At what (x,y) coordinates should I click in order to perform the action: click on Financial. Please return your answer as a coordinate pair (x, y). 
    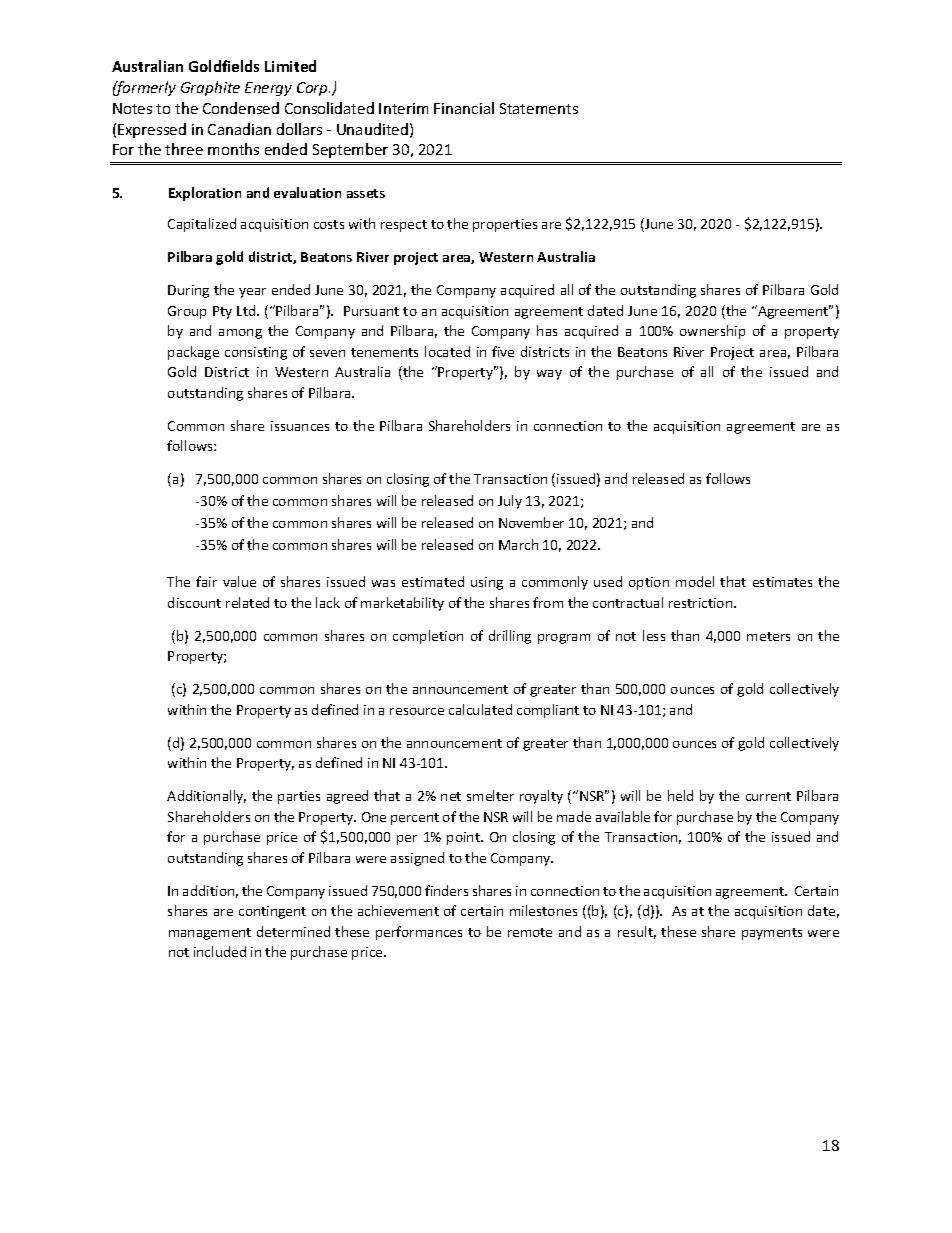
    Looking at the image, I should click on (464, 108).
